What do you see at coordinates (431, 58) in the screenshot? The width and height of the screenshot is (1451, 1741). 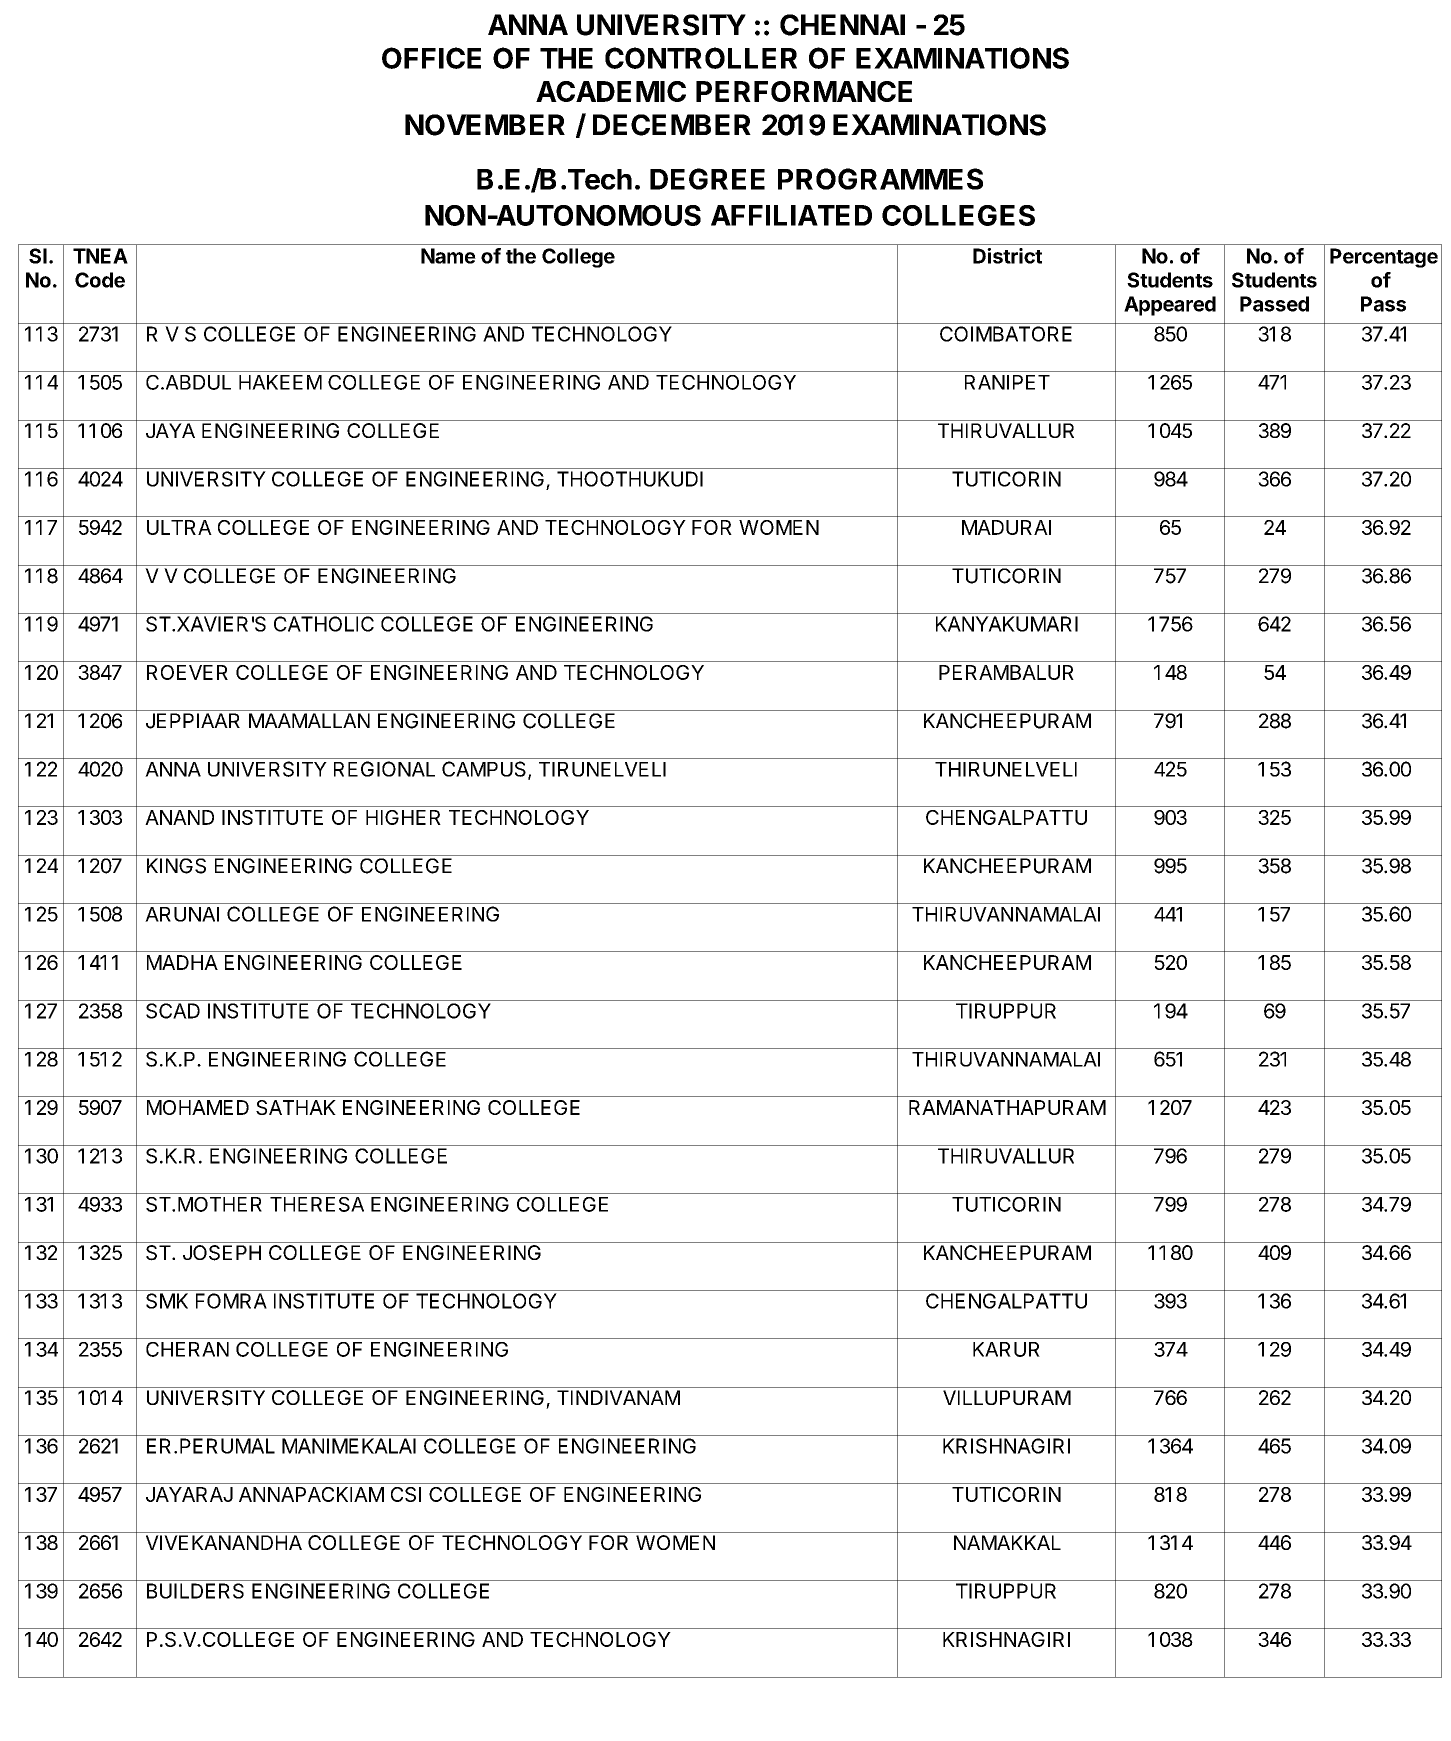 I see `OFFICE` at bounding box center [431, 58].
